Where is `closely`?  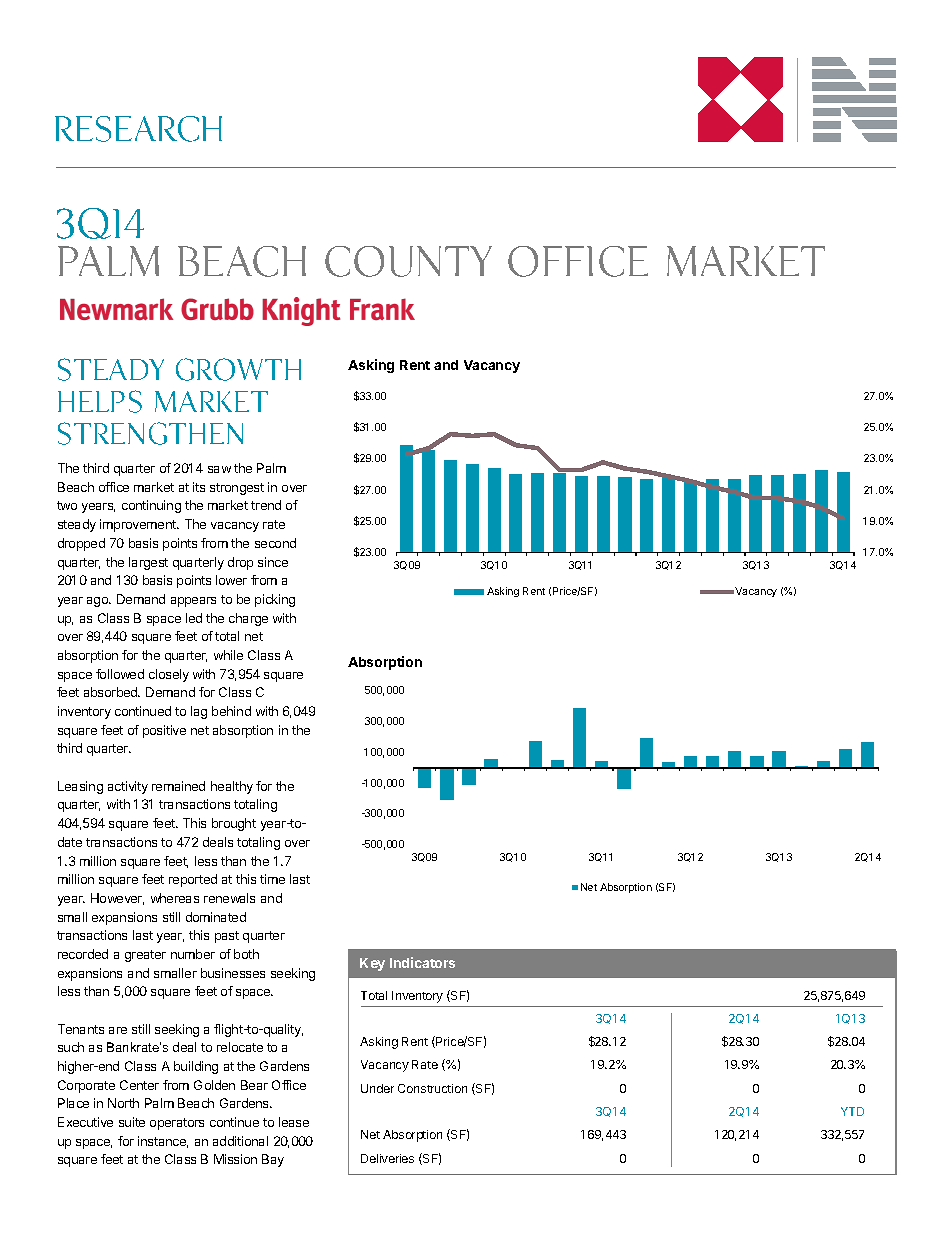 closely is located at coordinates (169, 675).
